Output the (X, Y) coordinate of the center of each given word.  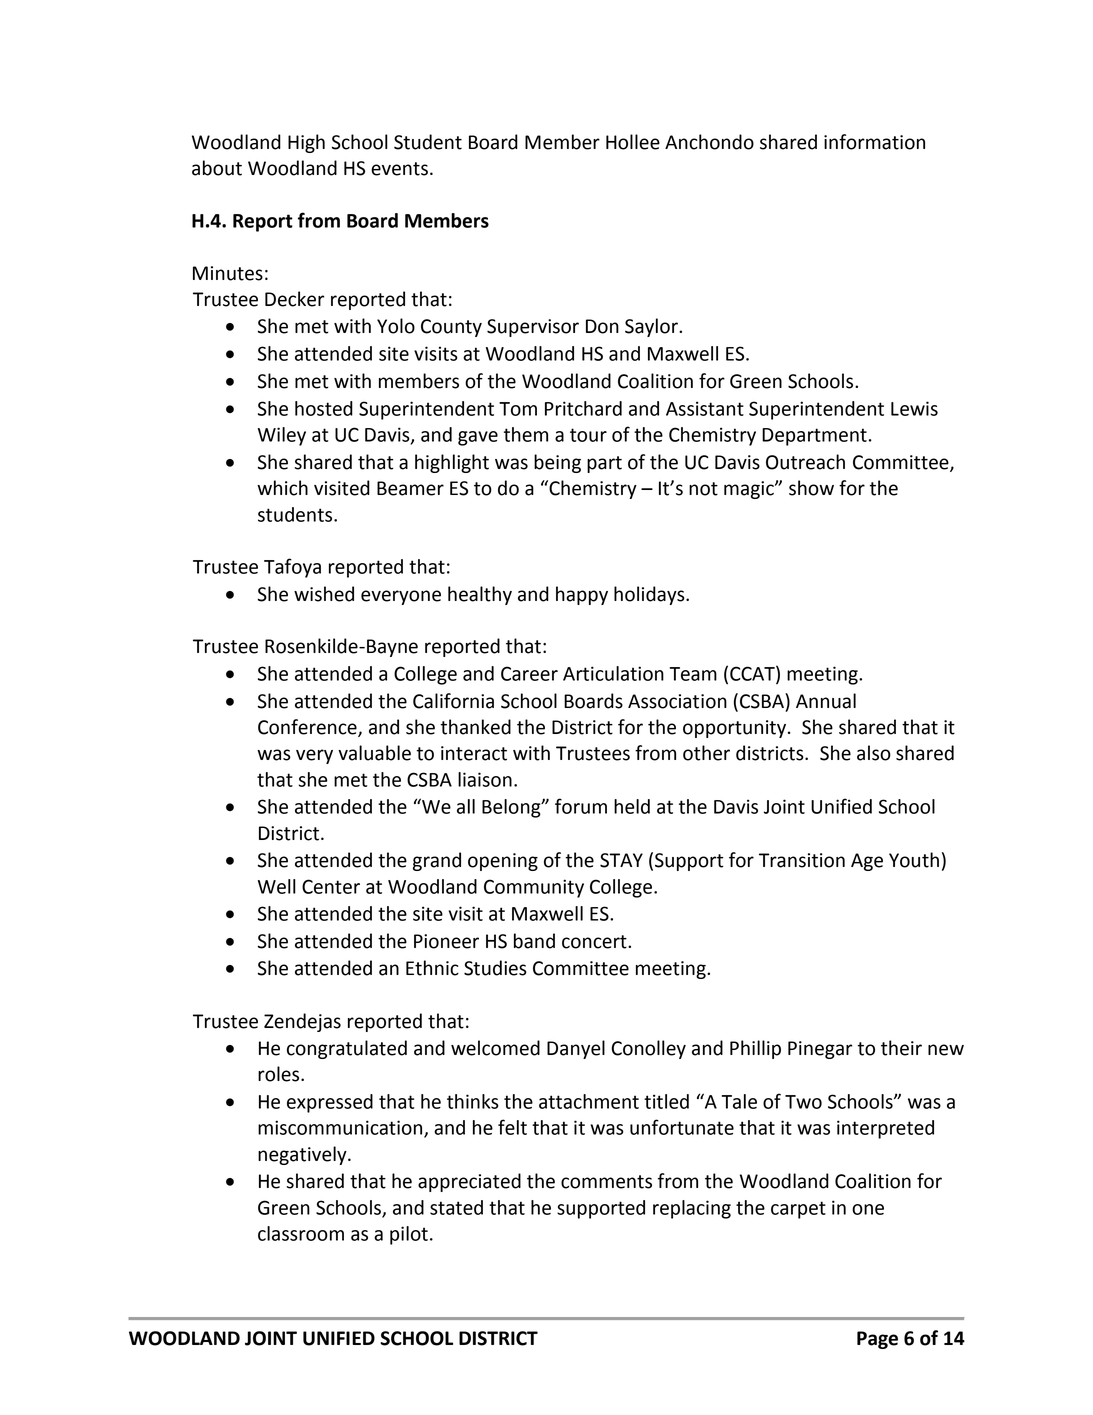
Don (602, 326)
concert (595, 942)
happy (582, 595)
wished (324, 594)
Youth (914, 860)
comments (606, 1182)
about (217, 168)
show (811, 488)
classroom (301, 1233)
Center (331, 886)
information (874, 142)
